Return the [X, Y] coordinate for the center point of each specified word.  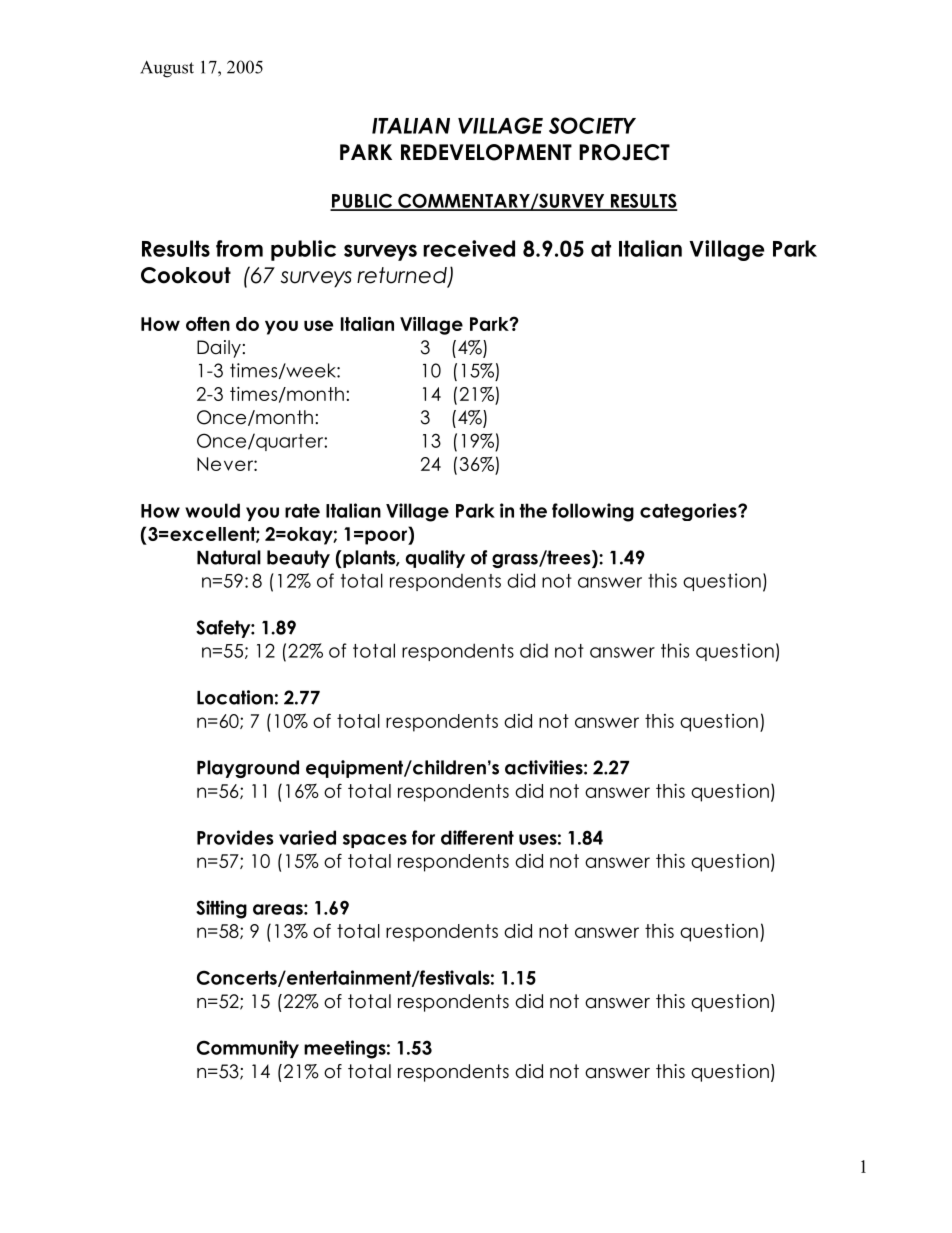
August [167, 69]
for [423, 837]
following [593, 512]
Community [248, 1049]
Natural [229, 557]
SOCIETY [592, 125]
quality [435, 559]
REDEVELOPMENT [486, 152]
